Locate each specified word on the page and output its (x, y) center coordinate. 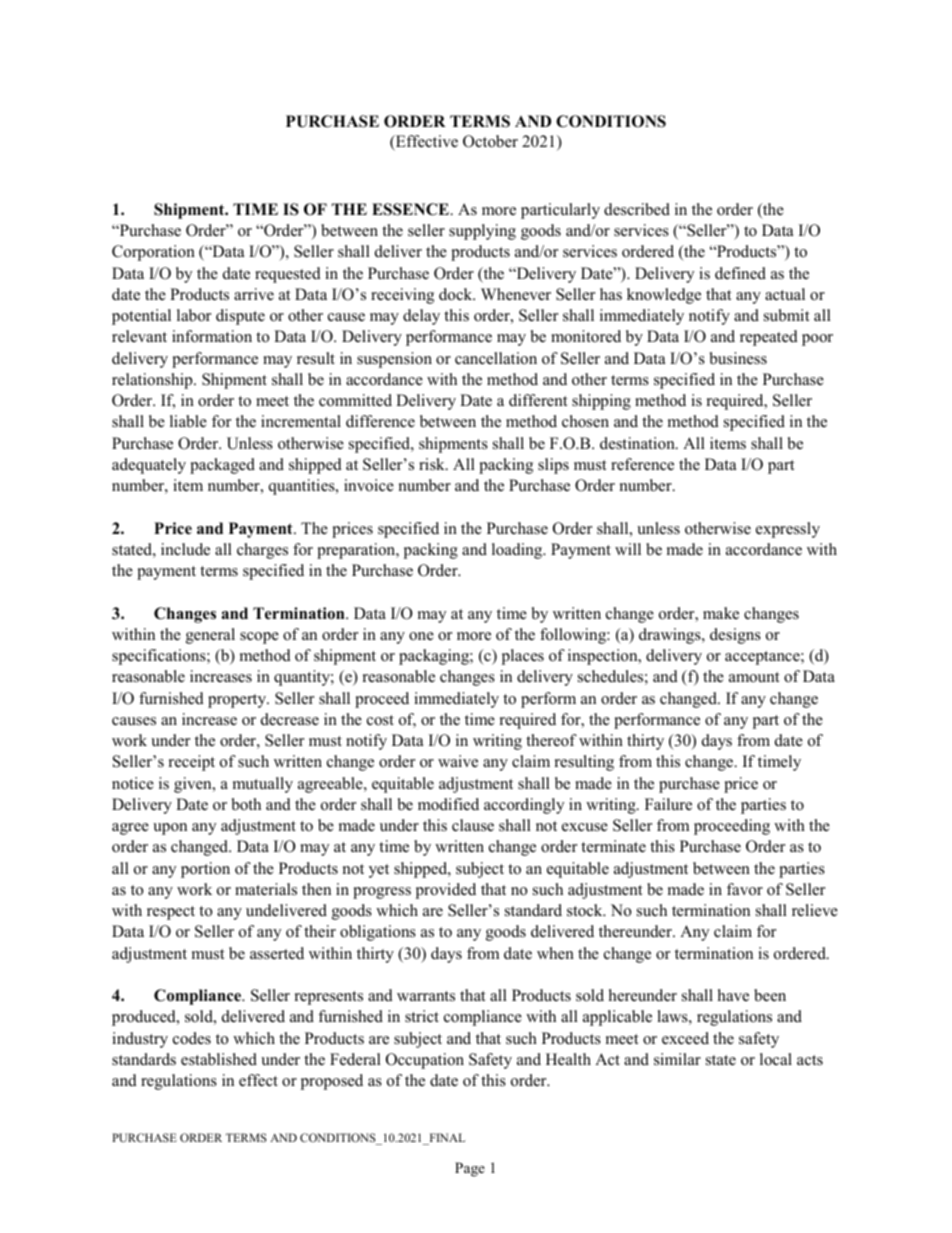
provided (445, 891)
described (637, 209)
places (522, 657)
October (490, 141)
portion (205, 870)
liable (188, 421)
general (210, 636)
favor (745, 889)
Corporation (153, 253)
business (738, 358)
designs (735, 636)
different (538, 400)
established (219, 1059)
